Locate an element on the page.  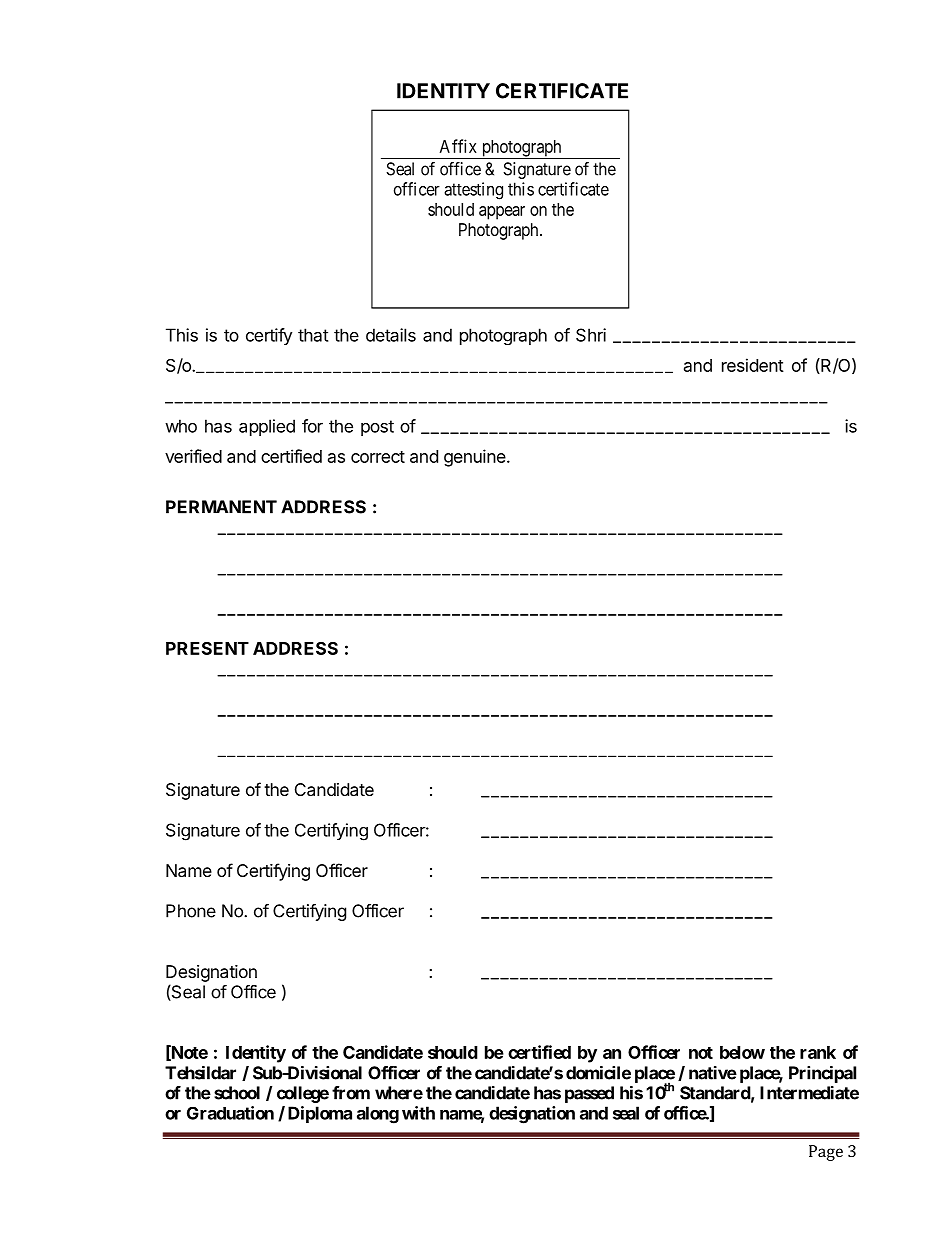
PRESENT is located at coordinates (207, 648).
